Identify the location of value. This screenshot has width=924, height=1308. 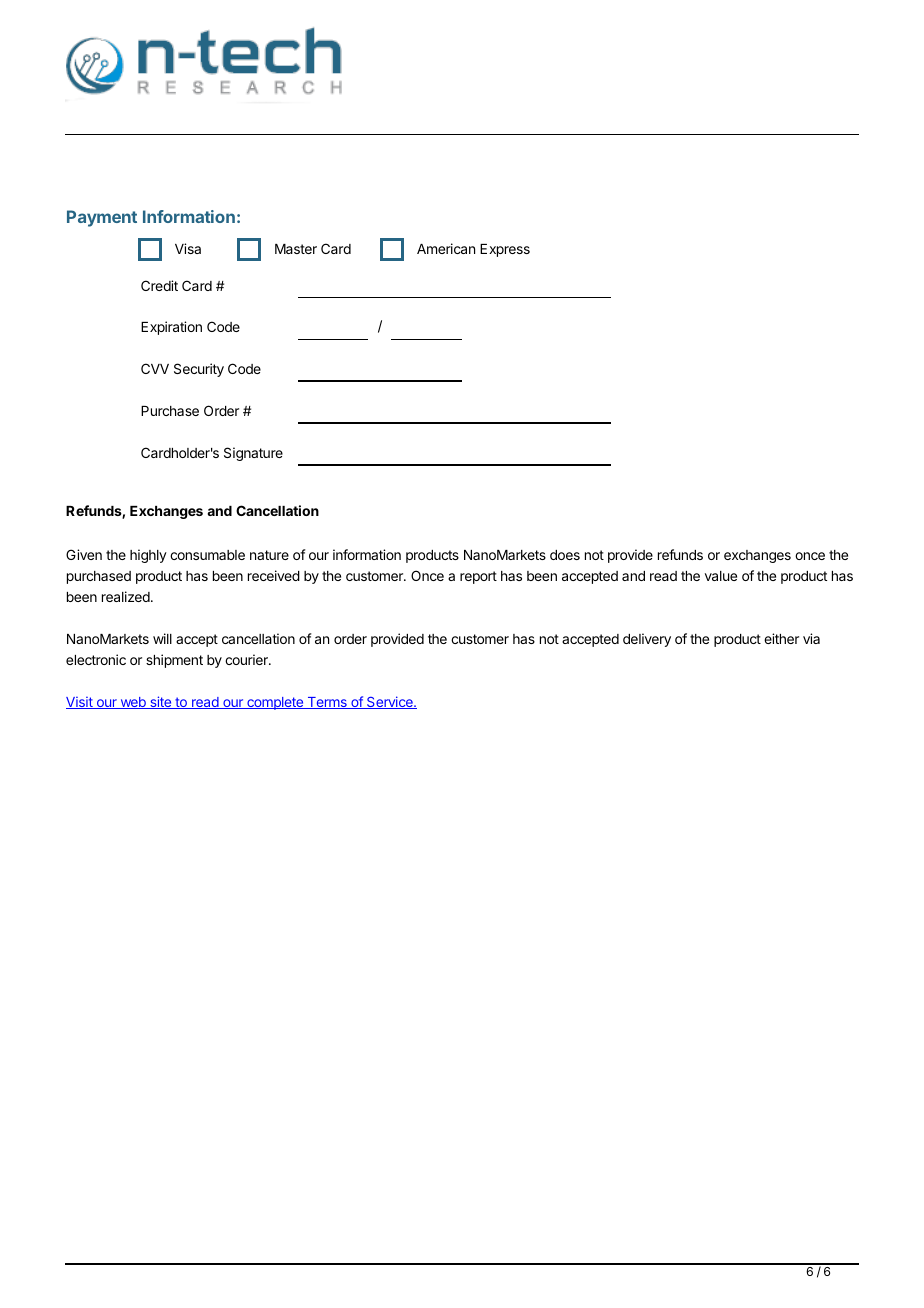
(721, 576).
